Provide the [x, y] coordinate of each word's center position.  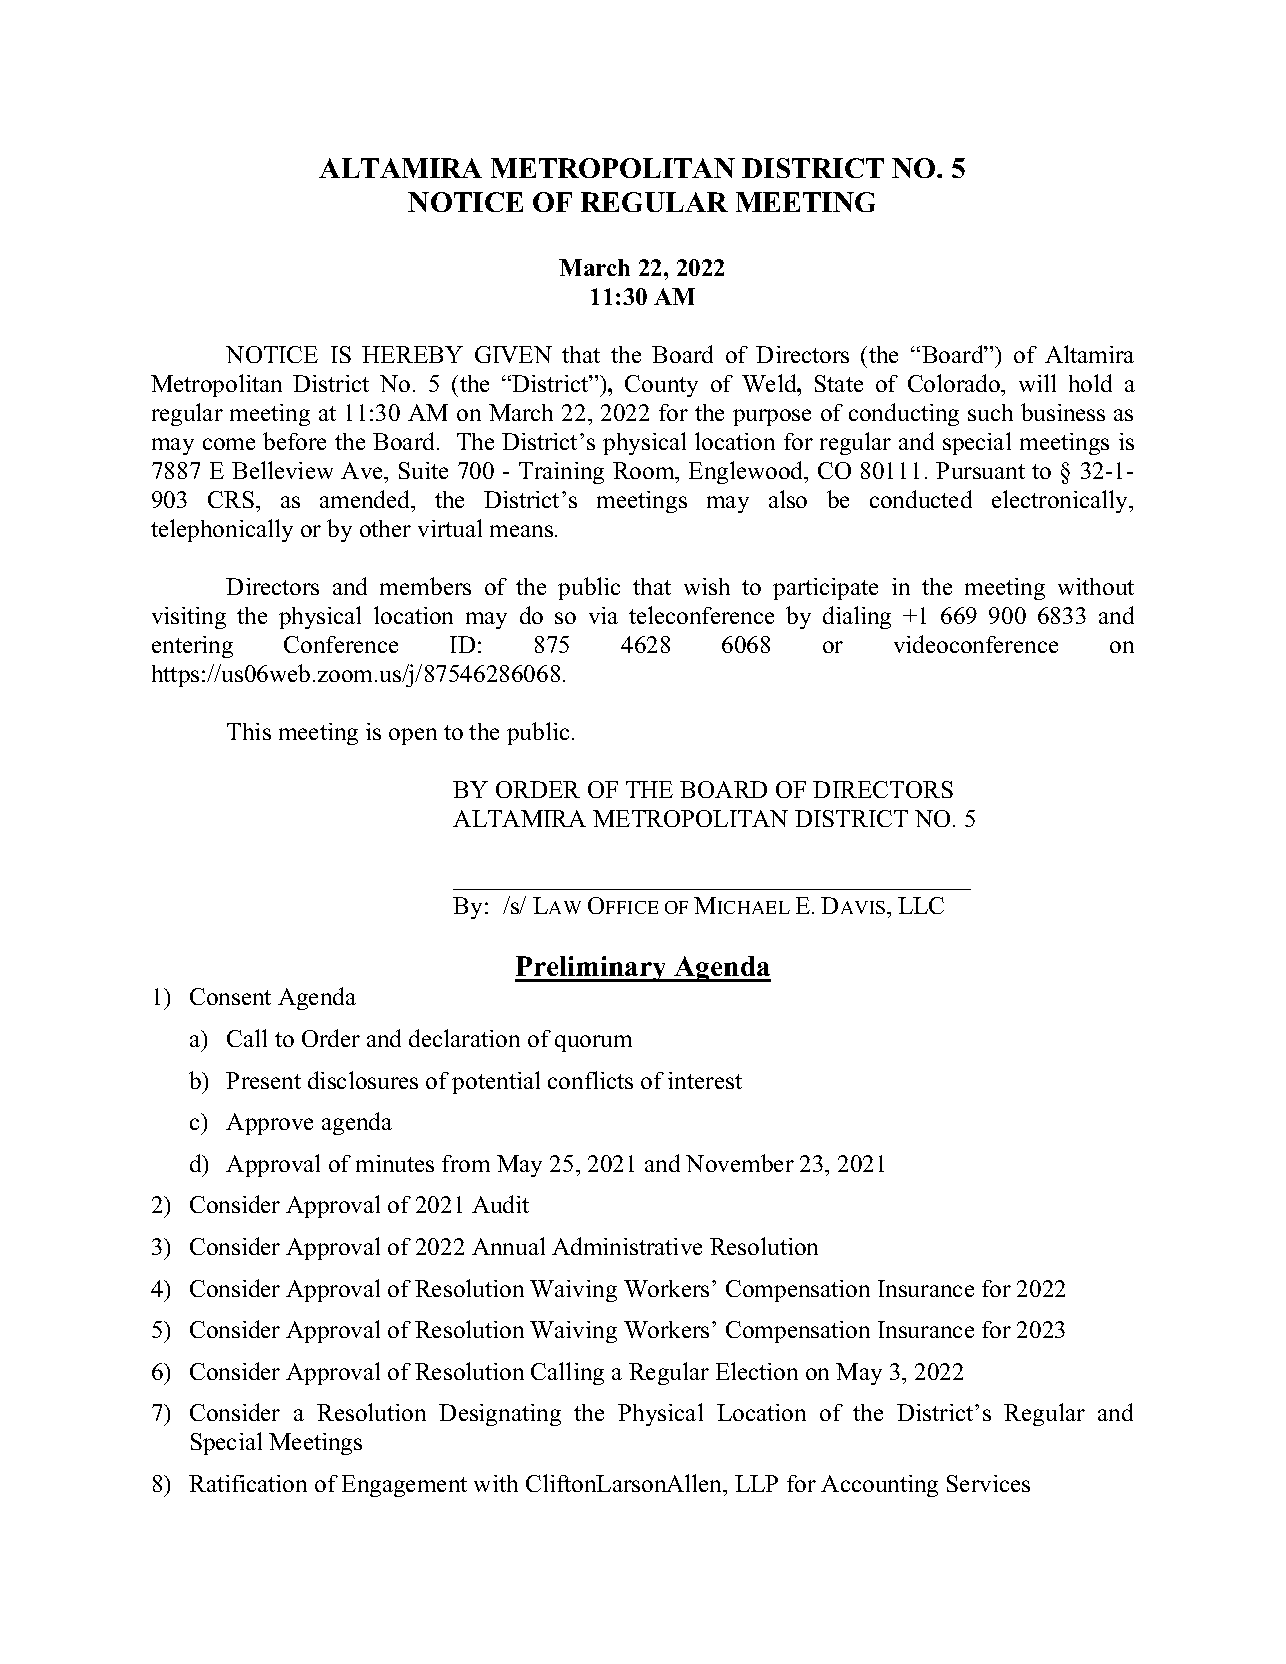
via [603, 615]
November [740, 1163]
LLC [921, 905]
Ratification [248, 1483]
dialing [857, 617]
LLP [756, 1483]
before [294, 441]
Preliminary [592, 969]
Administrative [627, 1246]
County [661, 386]
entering [192, 647]
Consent [230, 996]
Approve [269, 1124]
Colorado [955, 383]
